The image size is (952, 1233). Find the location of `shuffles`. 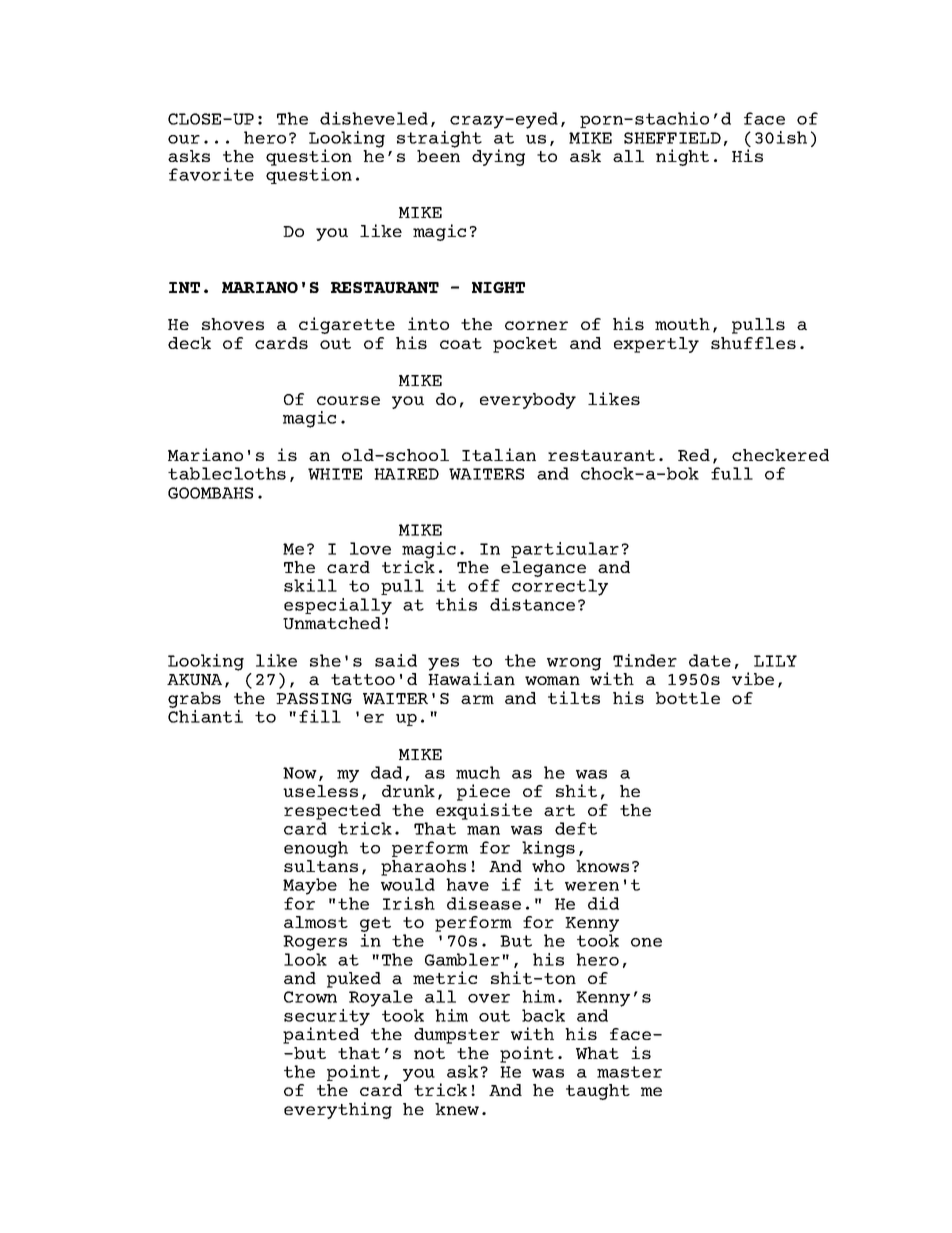

shuffles is located at coordinates (753, 343).
